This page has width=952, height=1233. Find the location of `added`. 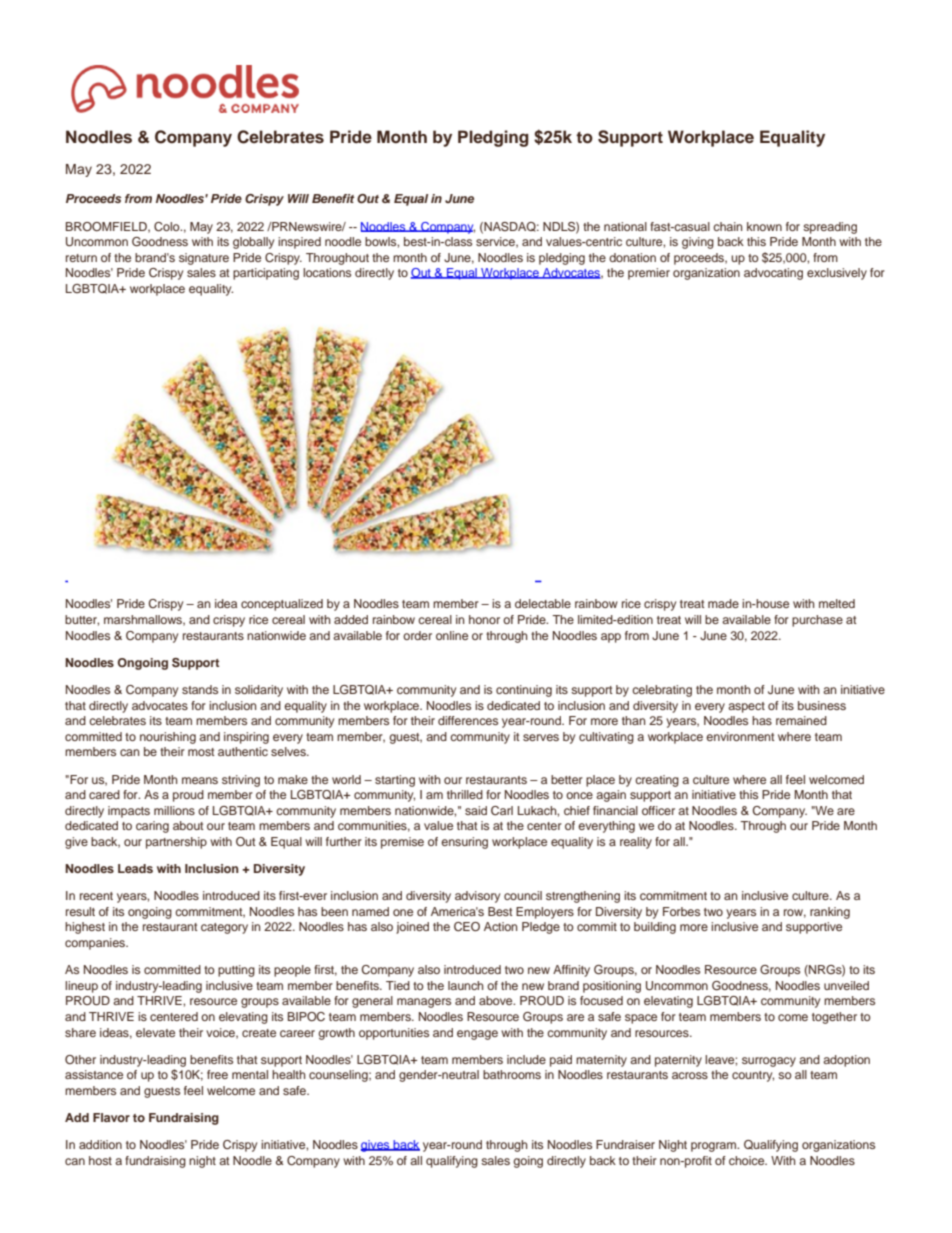

added is located at coordinates (351, 619).
